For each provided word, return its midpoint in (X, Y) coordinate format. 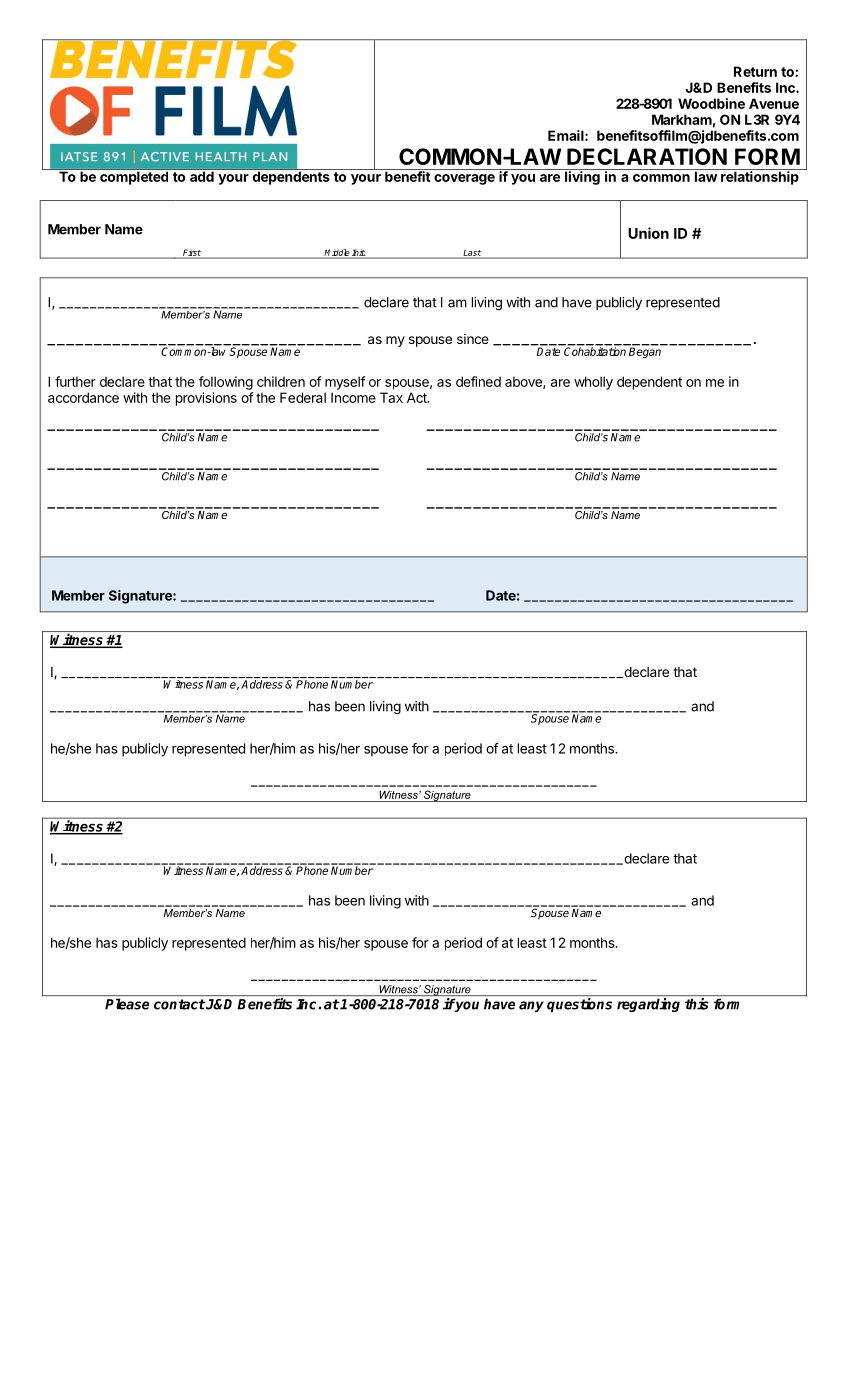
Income (353, 397)
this (697, 1004)
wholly (593, 383)
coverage (464, 179)
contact (179, 1004)
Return (755, 71)
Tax (391, 397)
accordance (83, 397)
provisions (206, 399)
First (191, 253)
